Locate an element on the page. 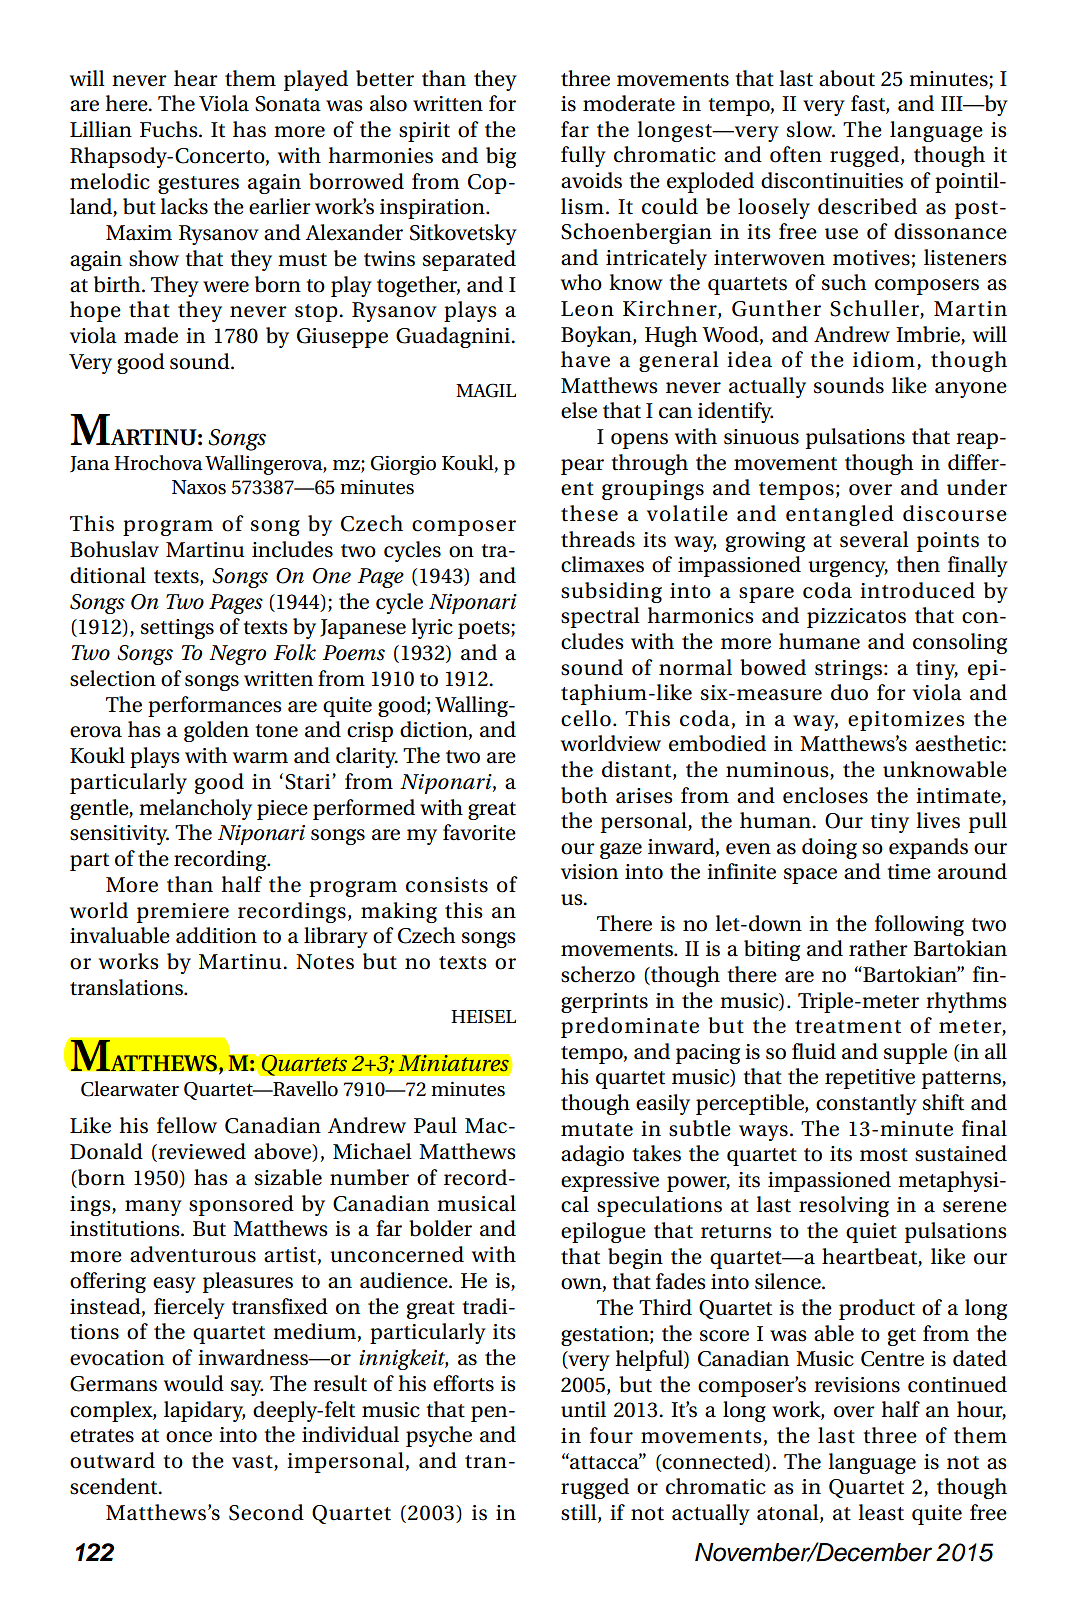  encloses is located at coordinates (825, 795).
